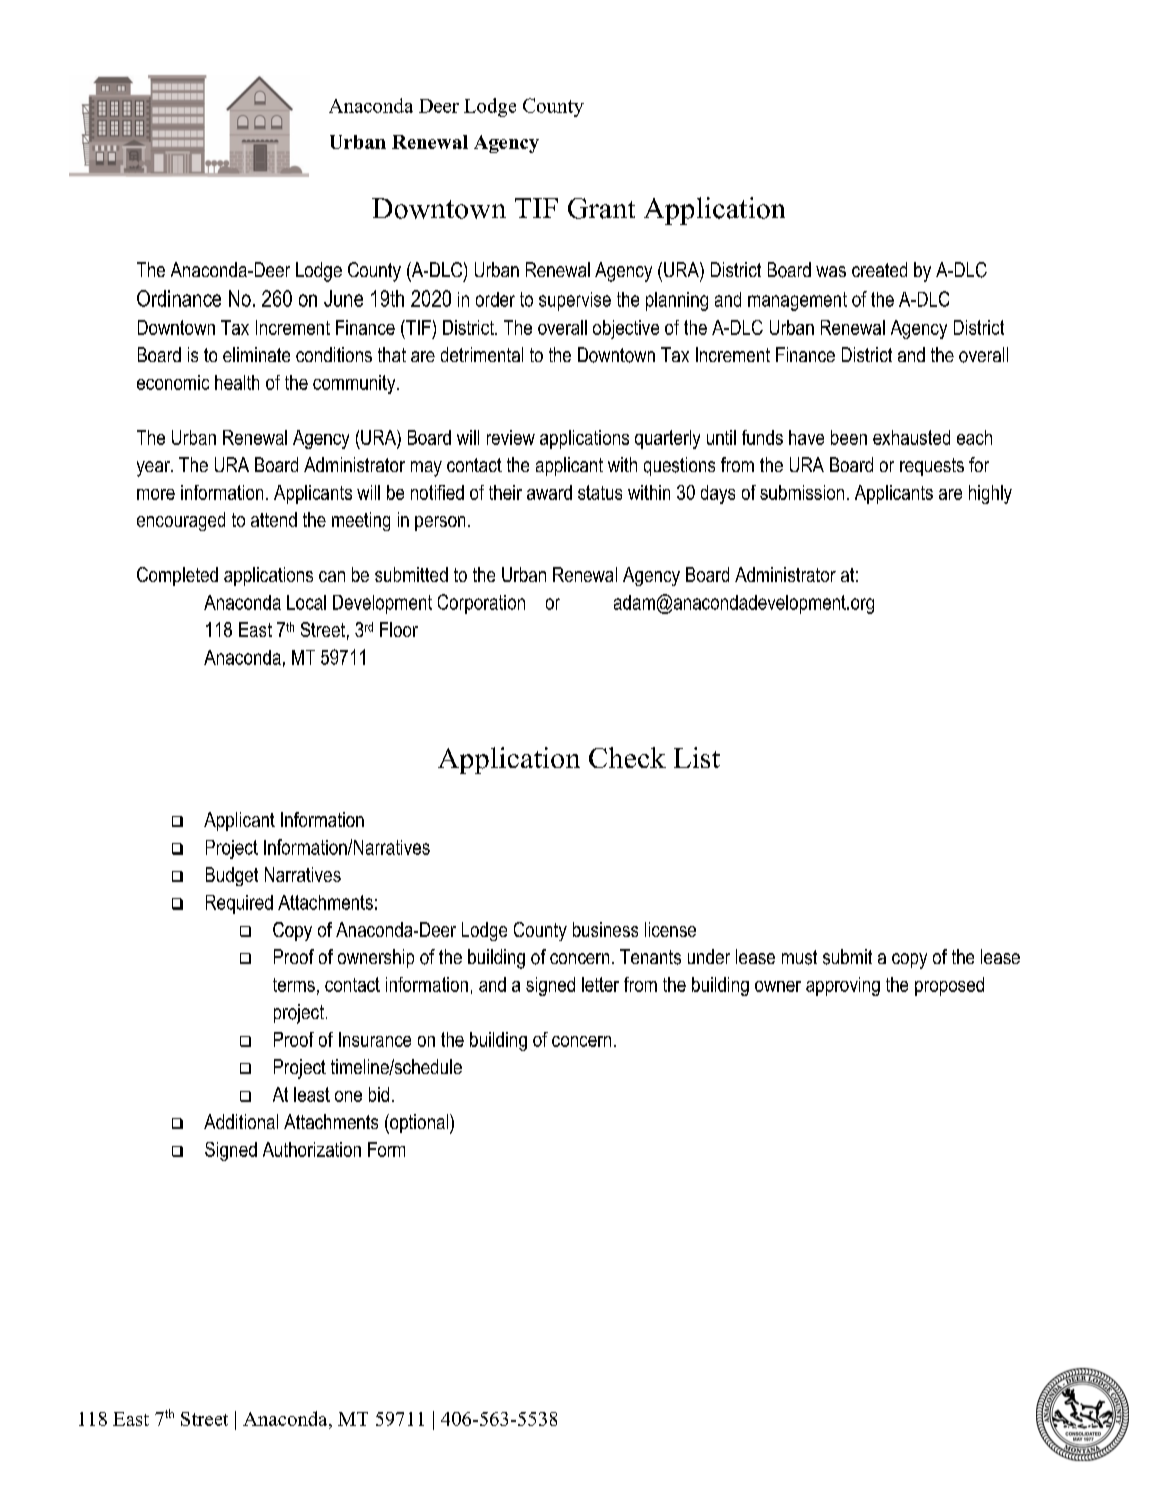  Describe the element at coordinates (232, 876) in the screenshot. I see `Budget` at that location.
